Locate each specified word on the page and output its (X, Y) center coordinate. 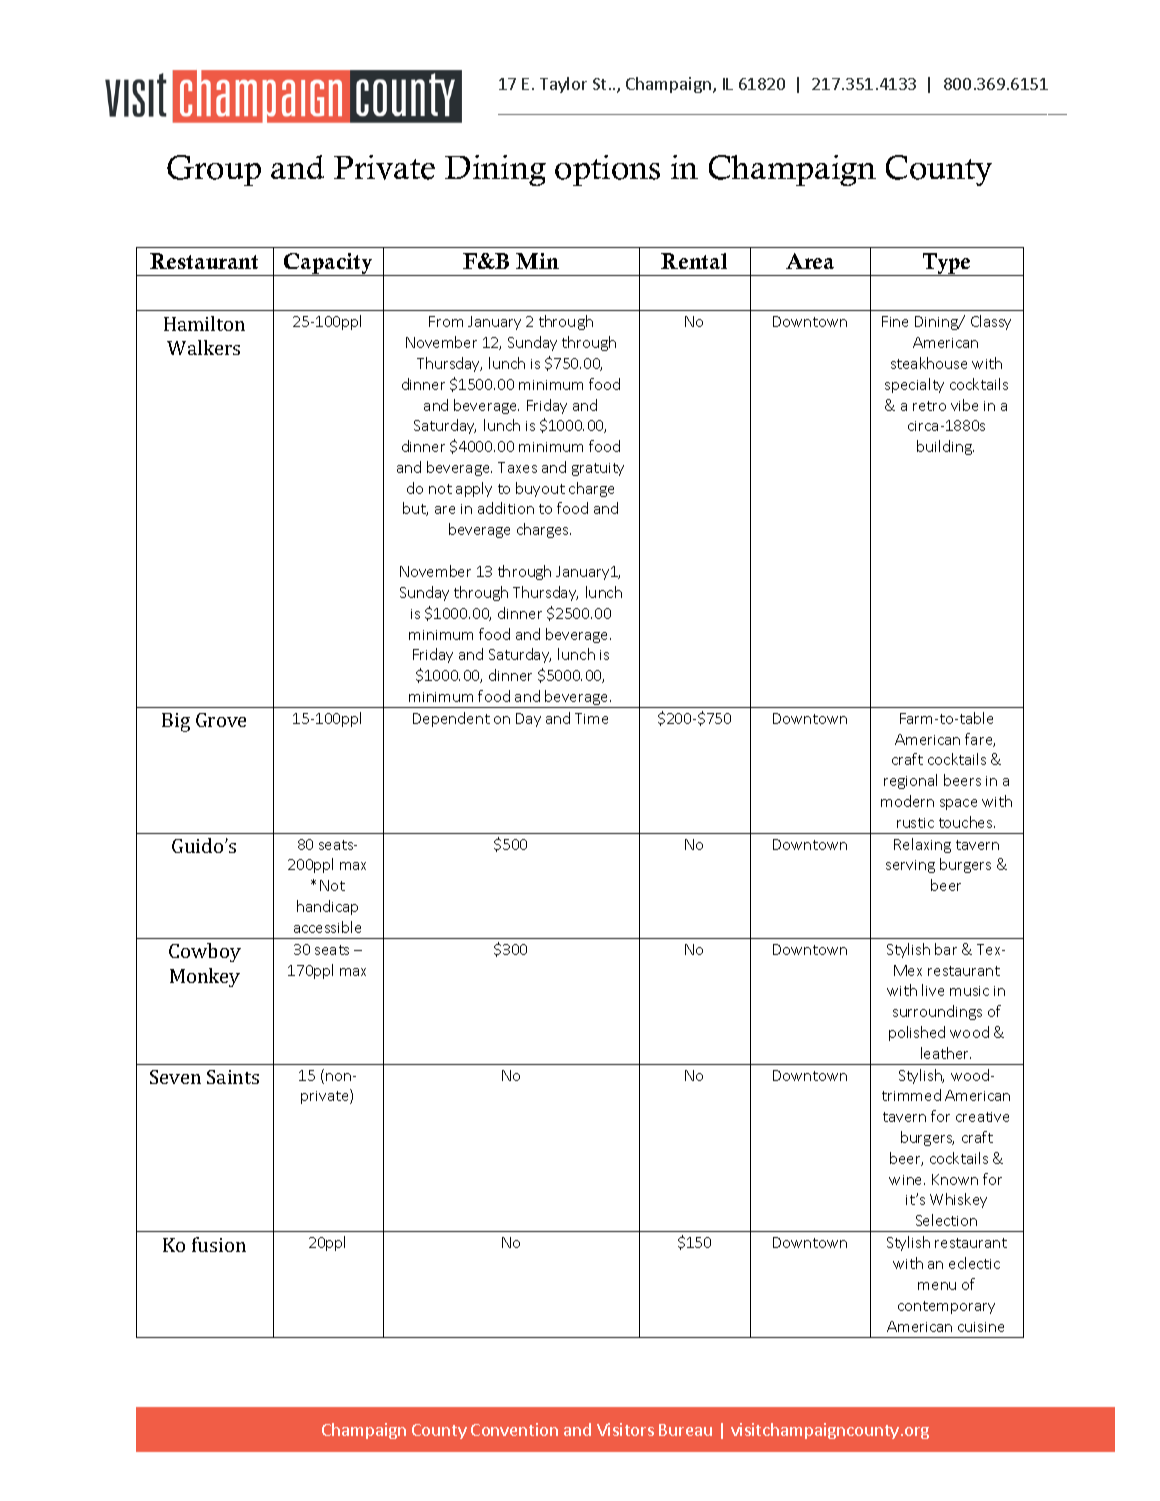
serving (910, 866)
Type (947, 264)
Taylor (563, 85)
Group (214, 170)
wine (907, 1180)
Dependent (451, 719)
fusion (219, 1244)
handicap (327, 907)
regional (910, 781)
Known (955, 1179)
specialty (914, 385)
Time (591, 718)
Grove (221, 720)
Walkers (203, 347)
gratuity (598, 469)
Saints (233, 1077)
